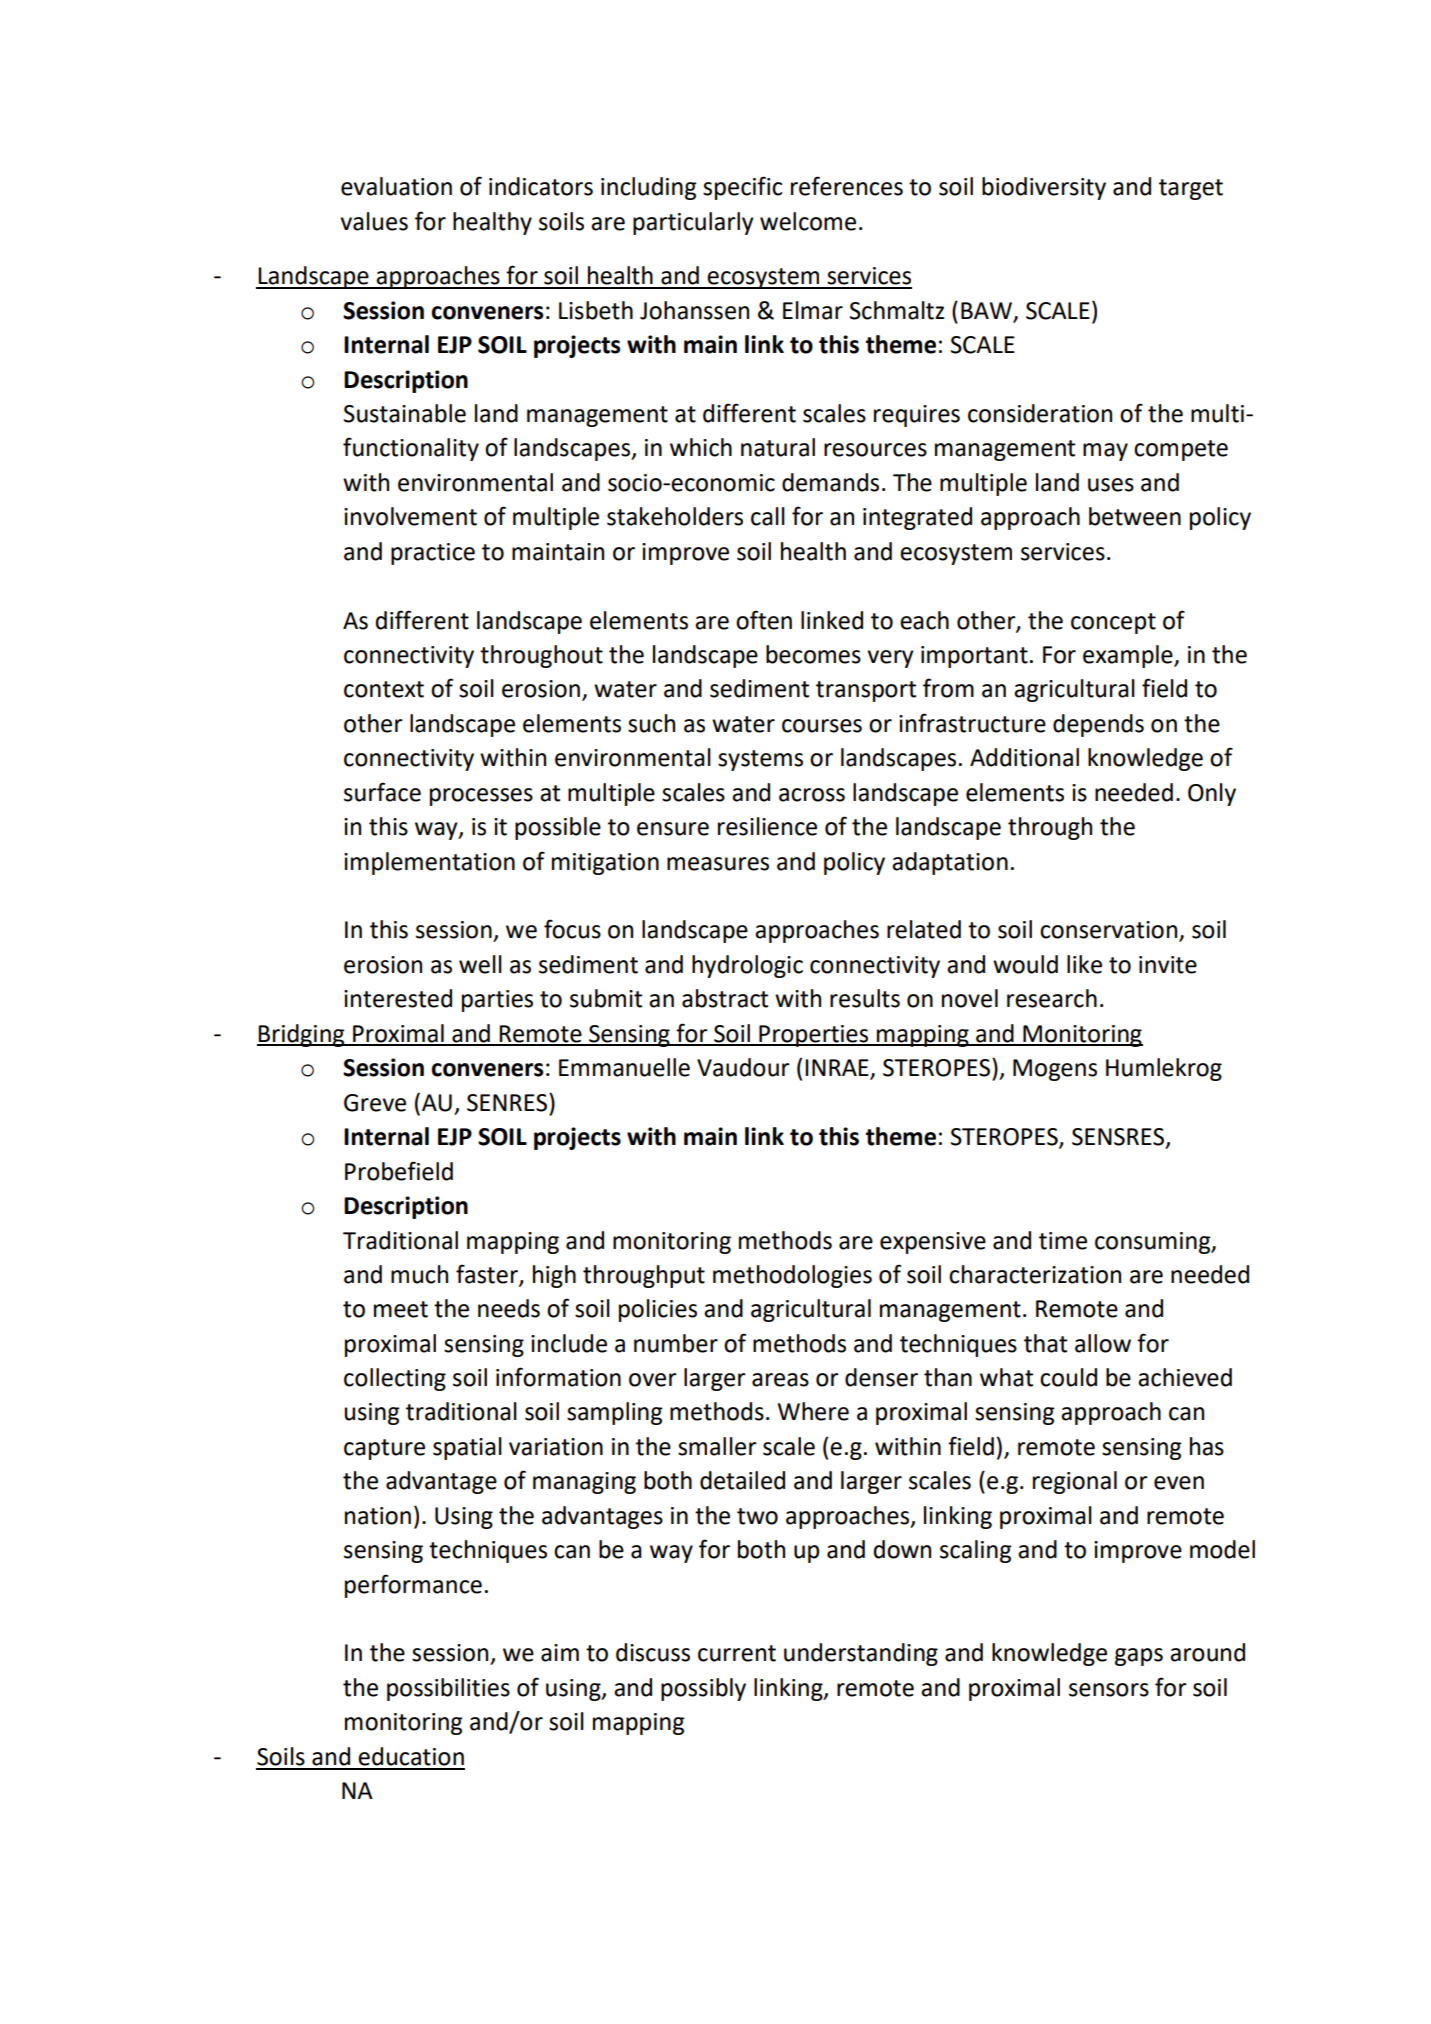 The height and width of the screenshot is (2024, 1431). What do you see at coordinates (808, 221) in the screenshot?
I see `welcome` at bounding box center [808, 221].
